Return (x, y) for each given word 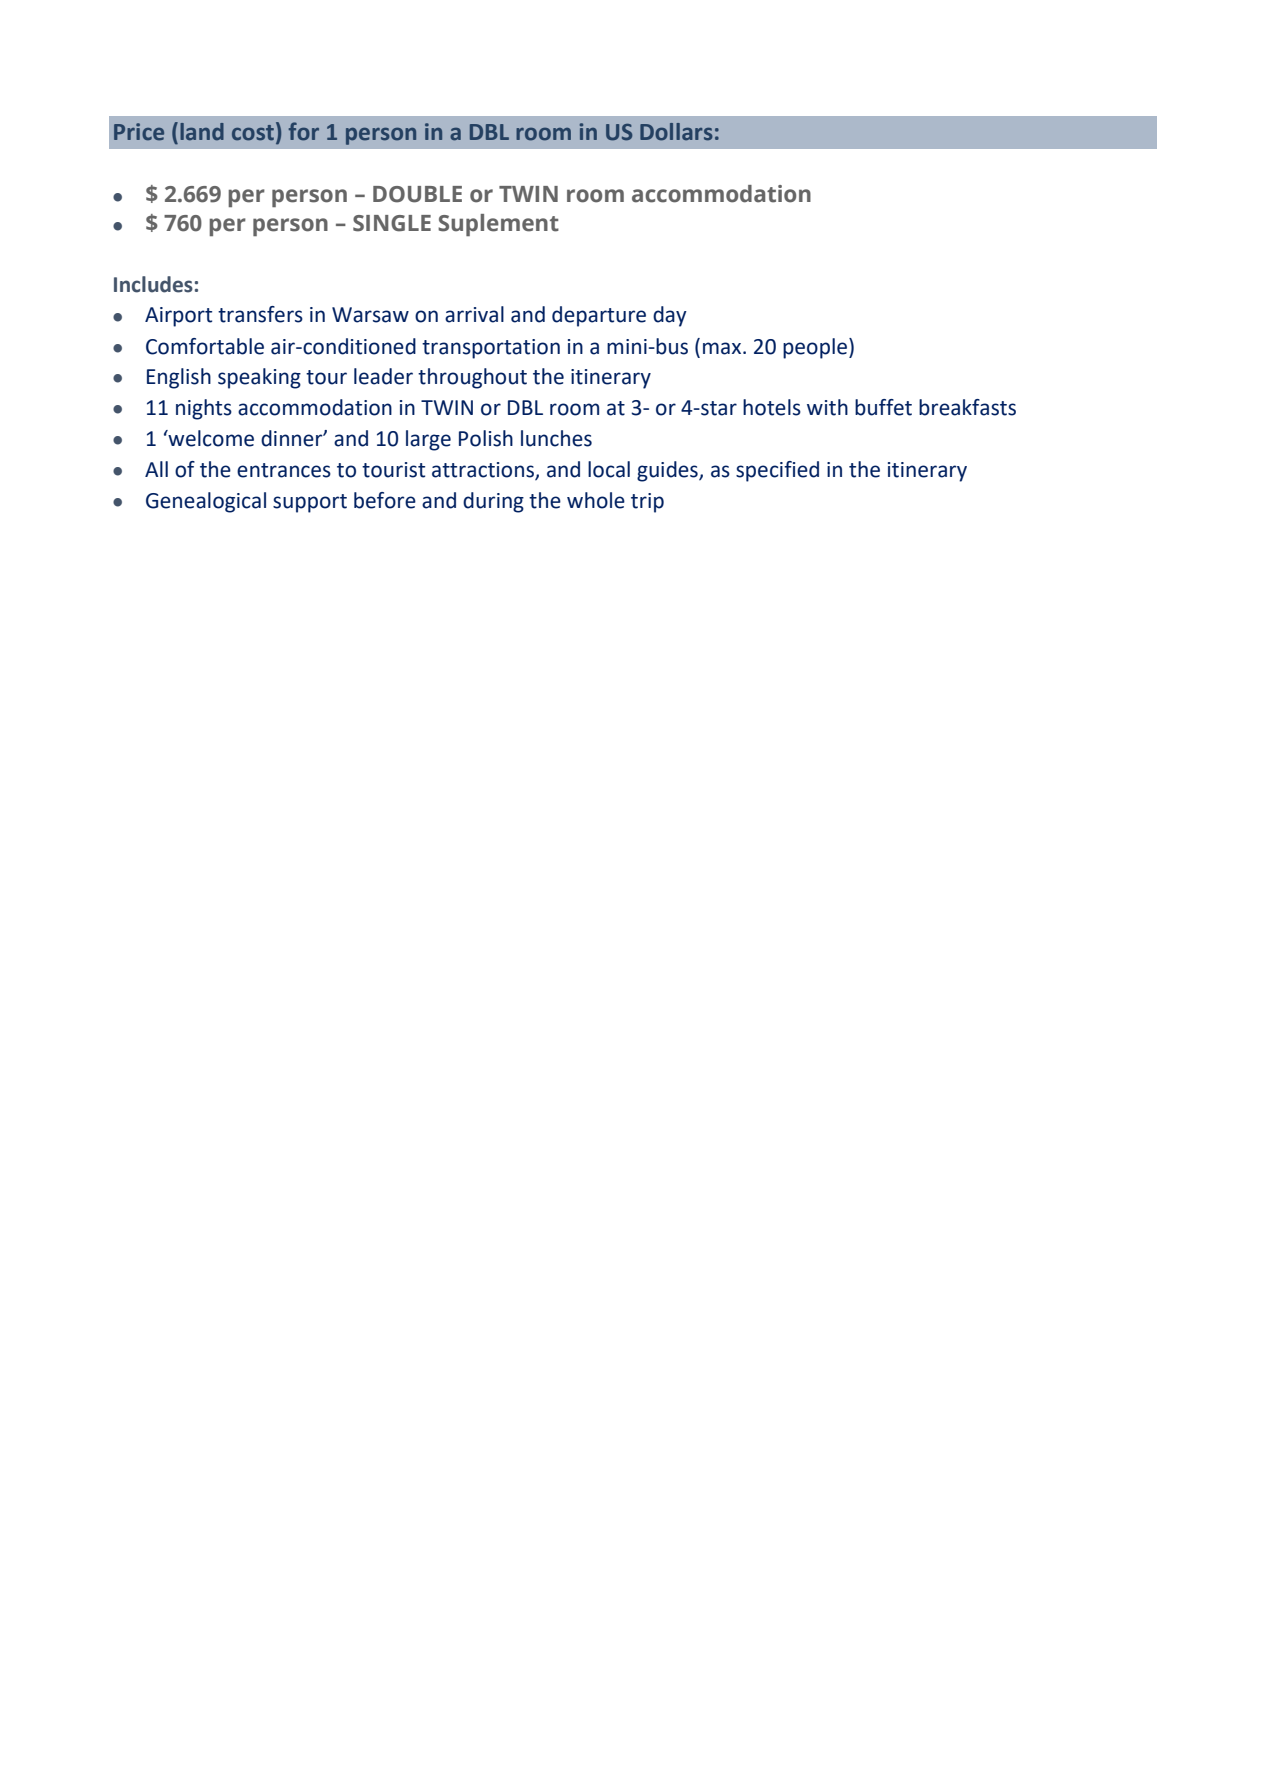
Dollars (676, 132)
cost (254, 133)
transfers (260, 314)
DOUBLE (417, 194)
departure (599, 316)
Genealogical (206, 502)
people (816, 348)
